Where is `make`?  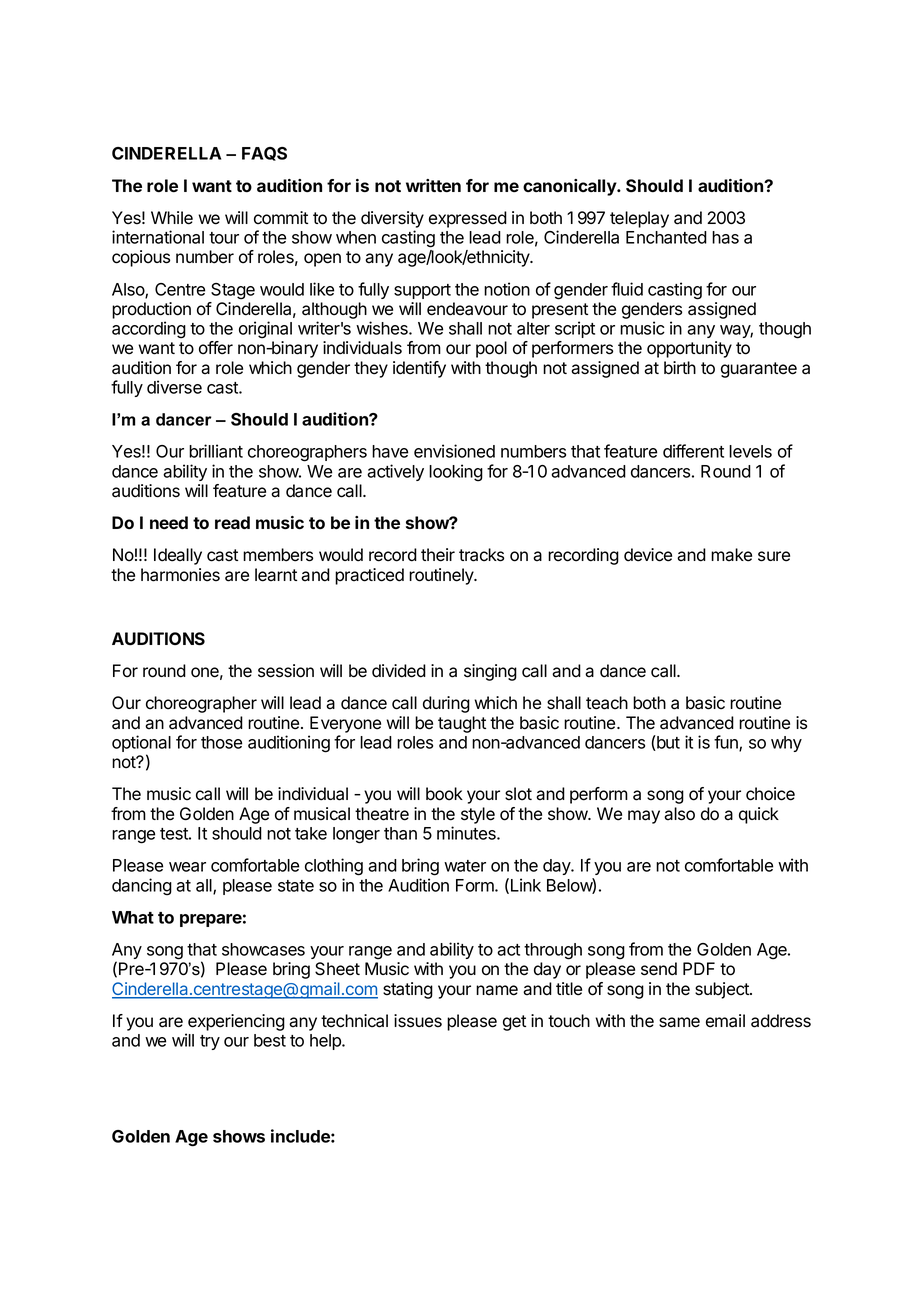
make is located at coordinates (731, 555).
